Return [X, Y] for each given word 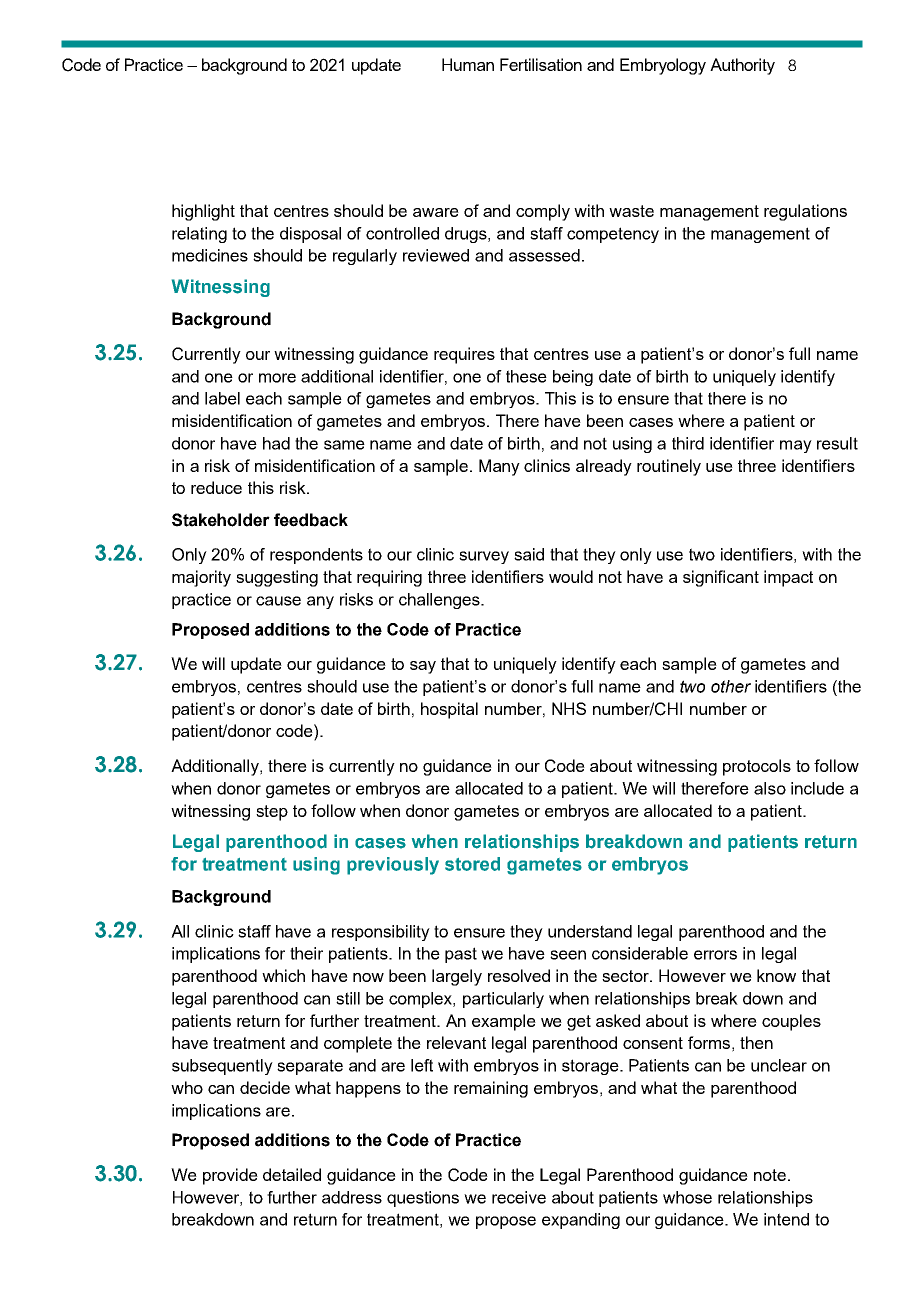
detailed [292, 1174]
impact [788, 578]
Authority [742, 66]
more [277, 378]
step [272, 813]
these [526, 376]
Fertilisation [541, 64]
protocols [757, 767]
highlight [203, 212]
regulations [805, 212]
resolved [519, 975]
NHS [569, 708]
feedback [311, 520]
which [283, 975]
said [529, 554]
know [776, 975]
